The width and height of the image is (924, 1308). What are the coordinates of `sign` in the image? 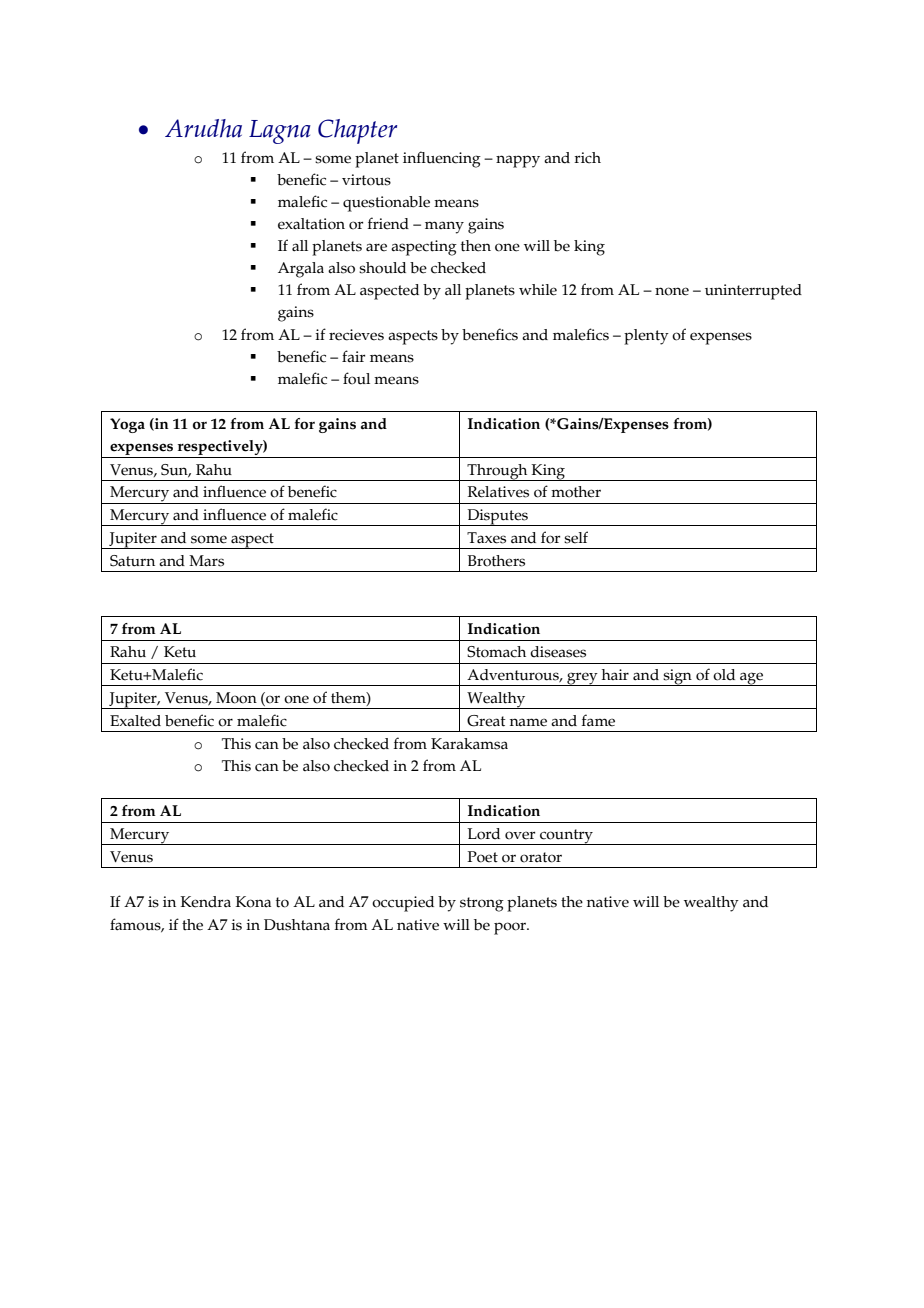 It's located at (677, 677).
